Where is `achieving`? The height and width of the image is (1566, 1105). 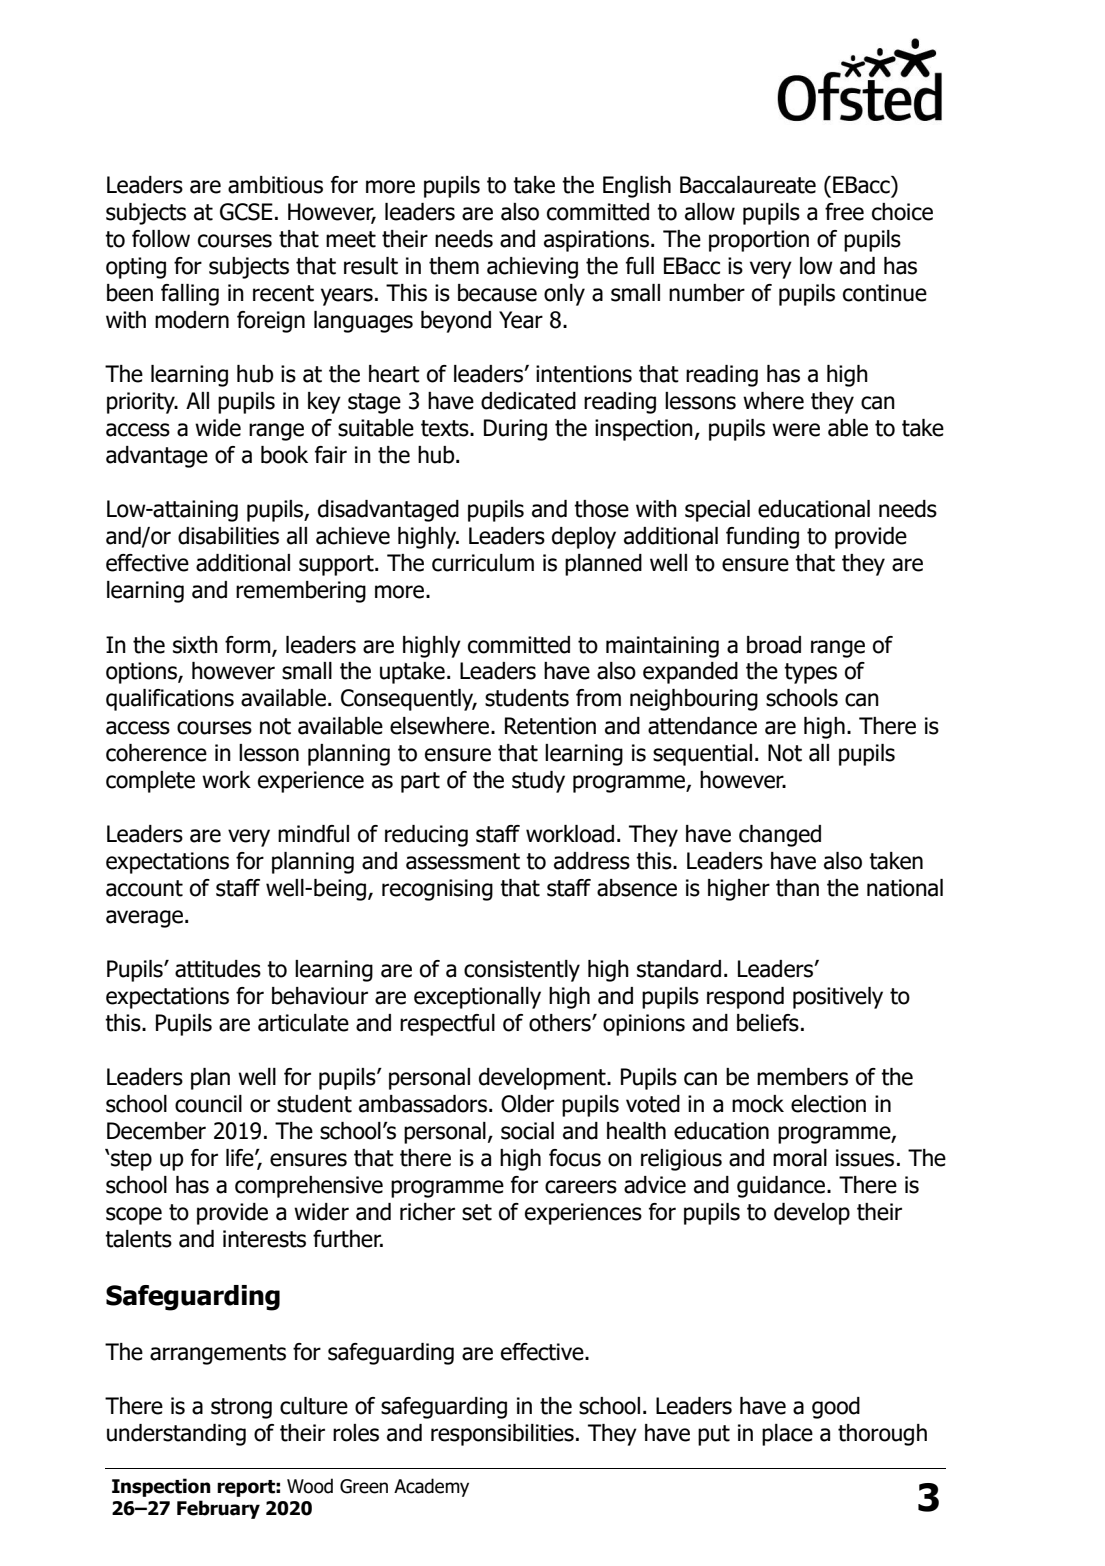 achieving is located at coordinates (532, 268).
